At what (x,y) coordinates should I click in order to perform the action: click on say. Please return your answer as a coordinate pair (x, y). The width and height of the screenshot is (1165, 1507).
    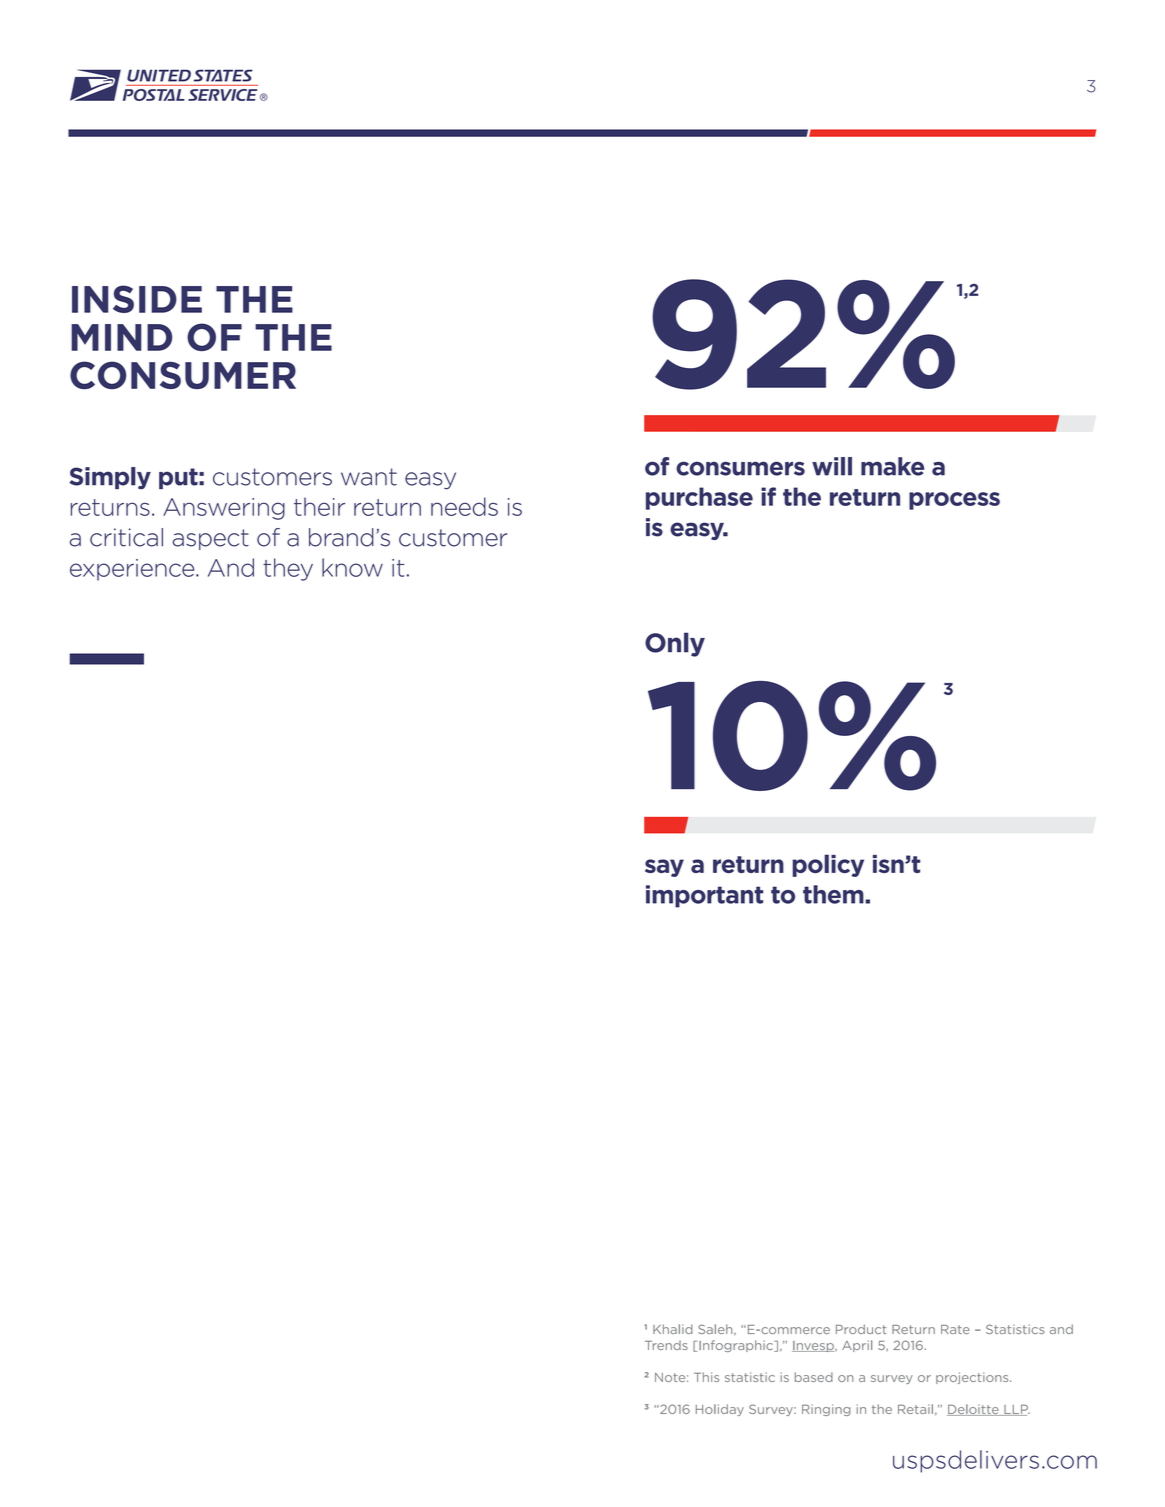
    Looking at the image, I should click on (664, 868).
